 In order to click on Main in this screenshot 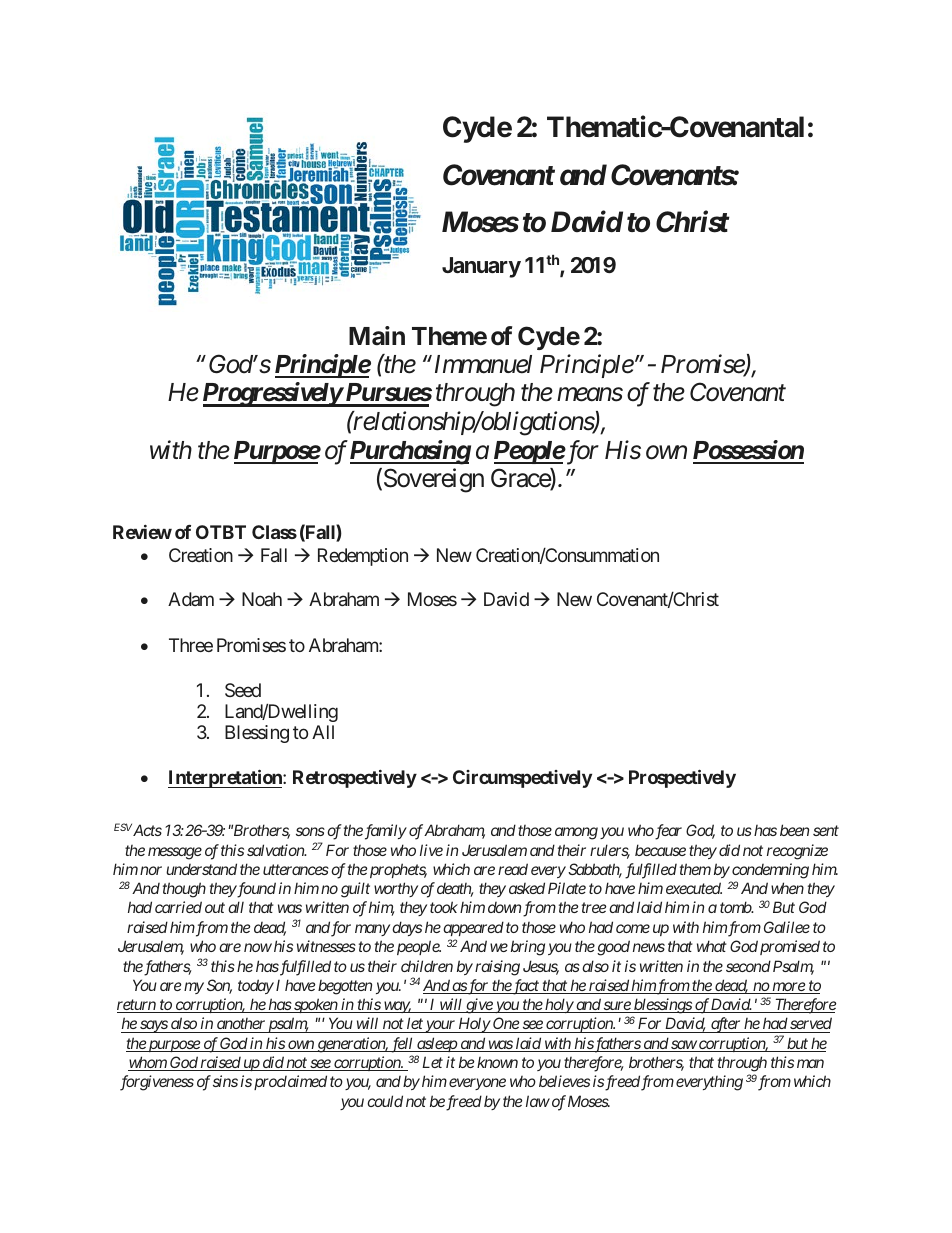, I will do `click(377, 336)`.
